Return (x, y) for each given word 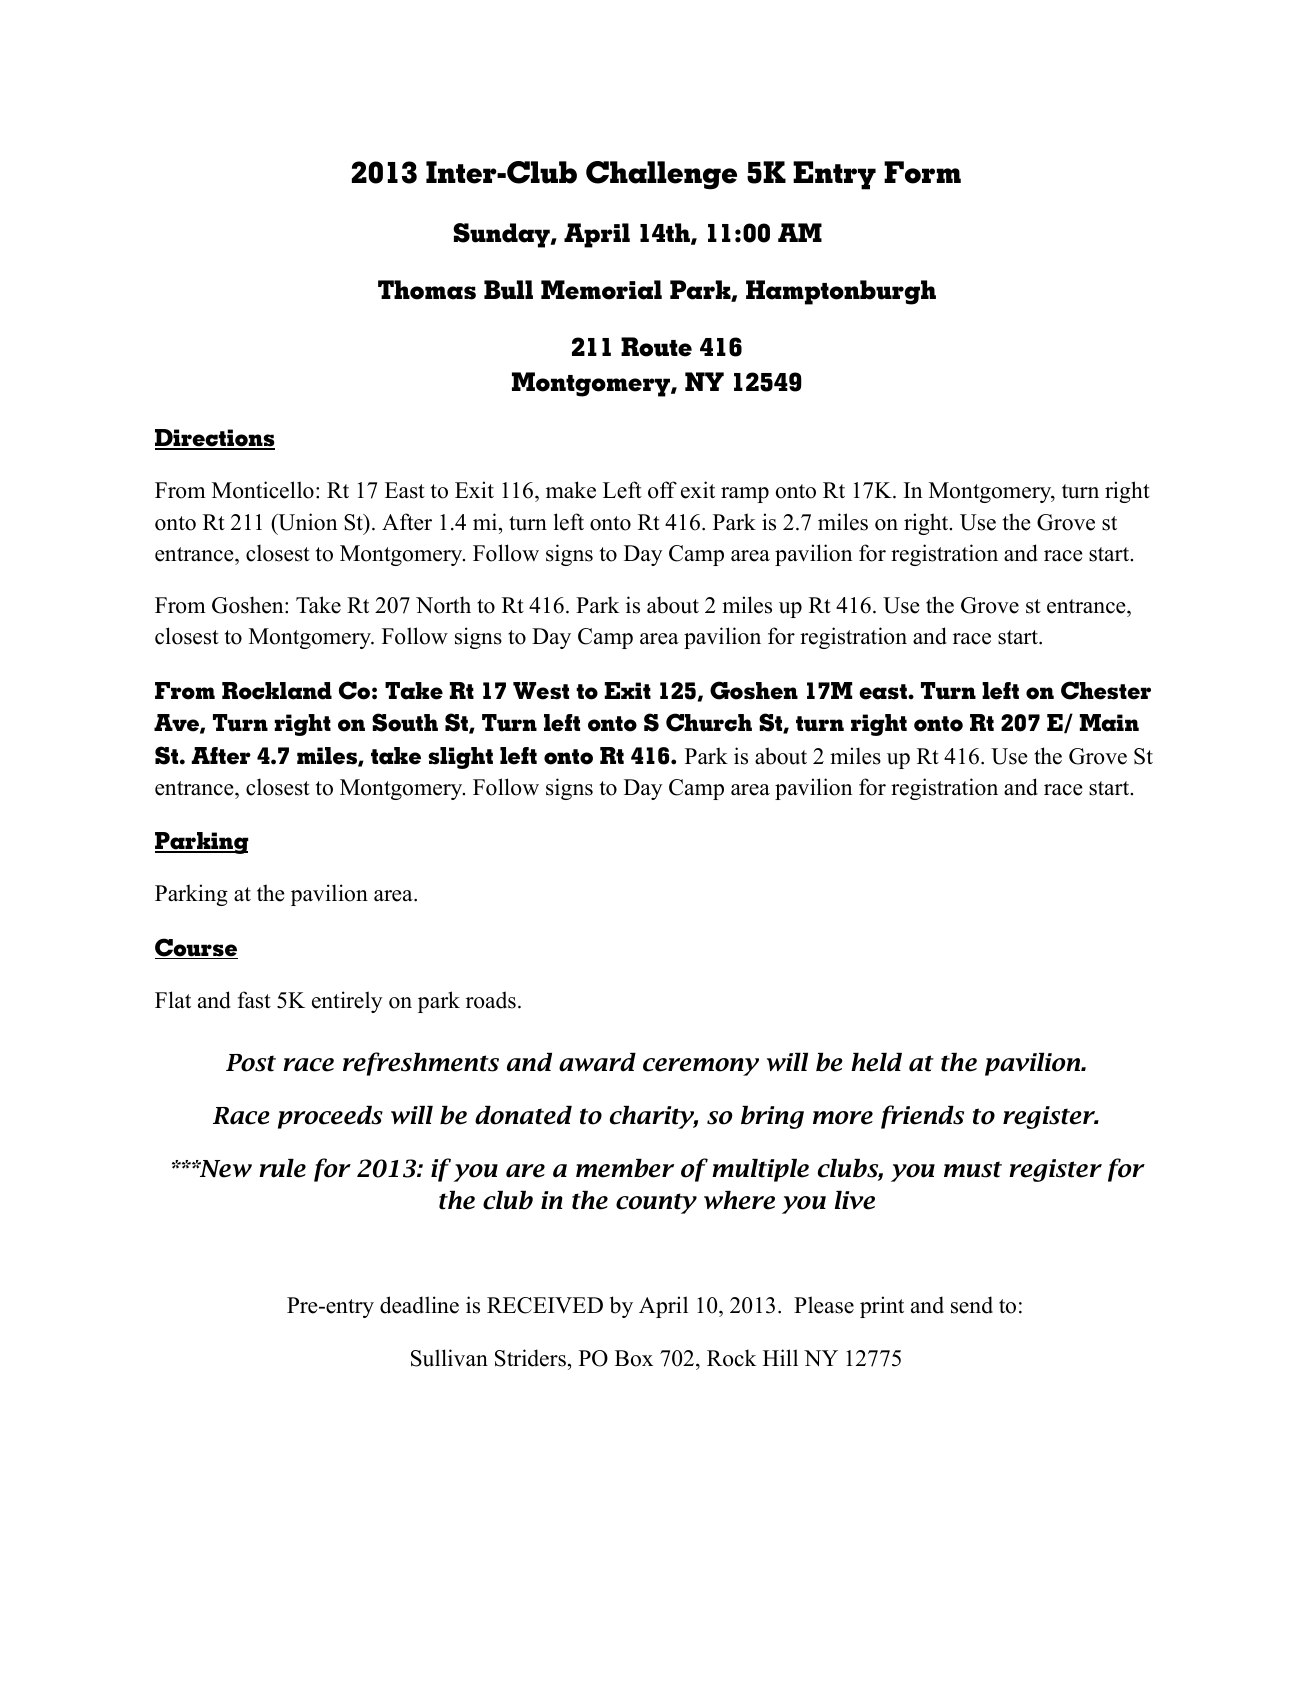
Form (922, 172)
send (972, 1305)
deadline (419, 1305)
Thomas (427, 290)
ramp (745, 495)
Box (634, 1358)
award (597, 1062)
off (662, 490)
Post (251, 1063)
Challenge (661, 175)
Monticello (263, 490)
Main (1109, 723)
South (405, 722)
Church (709, 722)
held (876, 1062)
